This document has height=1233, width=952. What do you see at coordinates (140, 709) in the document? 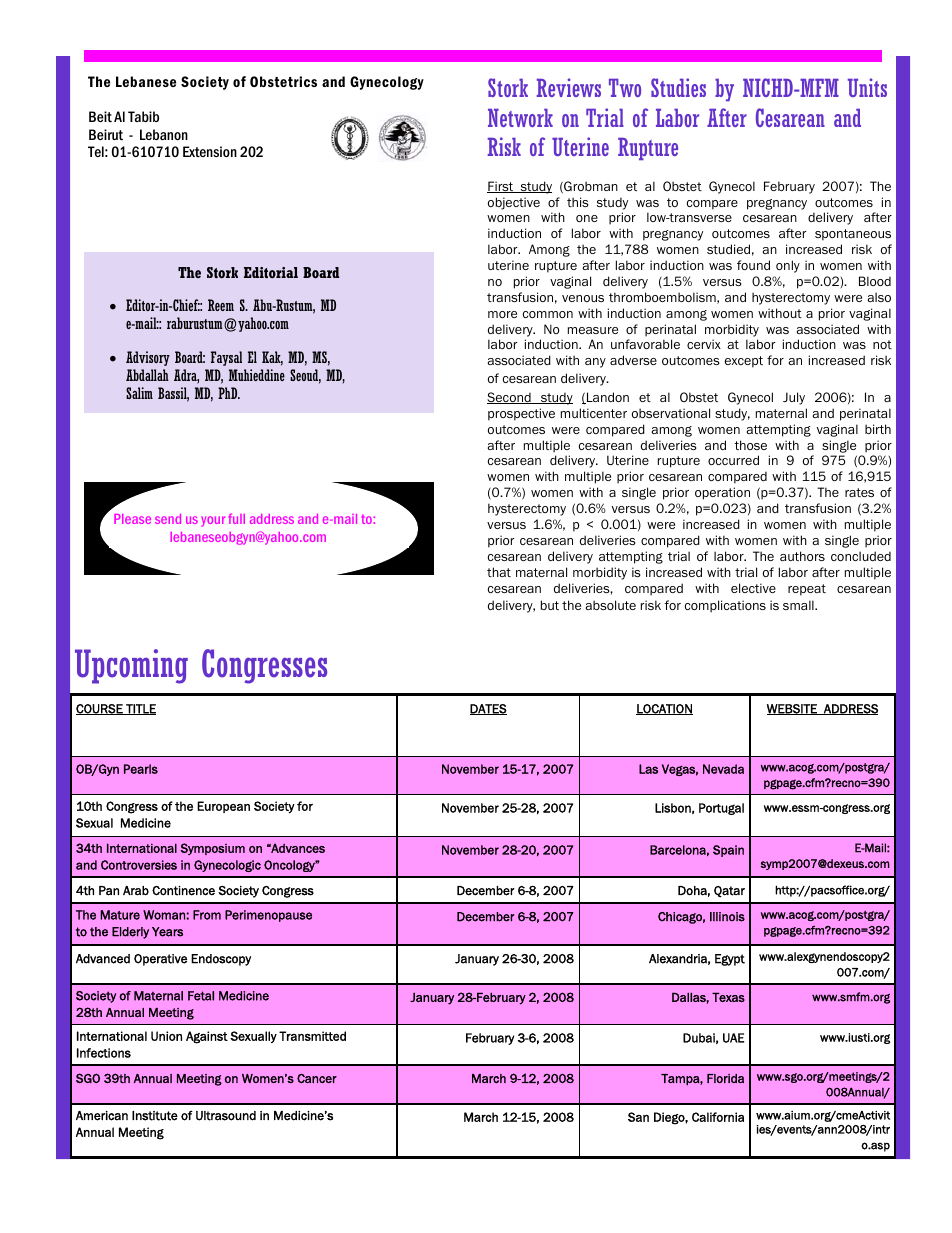
I see `TITLE` at bounding box center [140, 709].
